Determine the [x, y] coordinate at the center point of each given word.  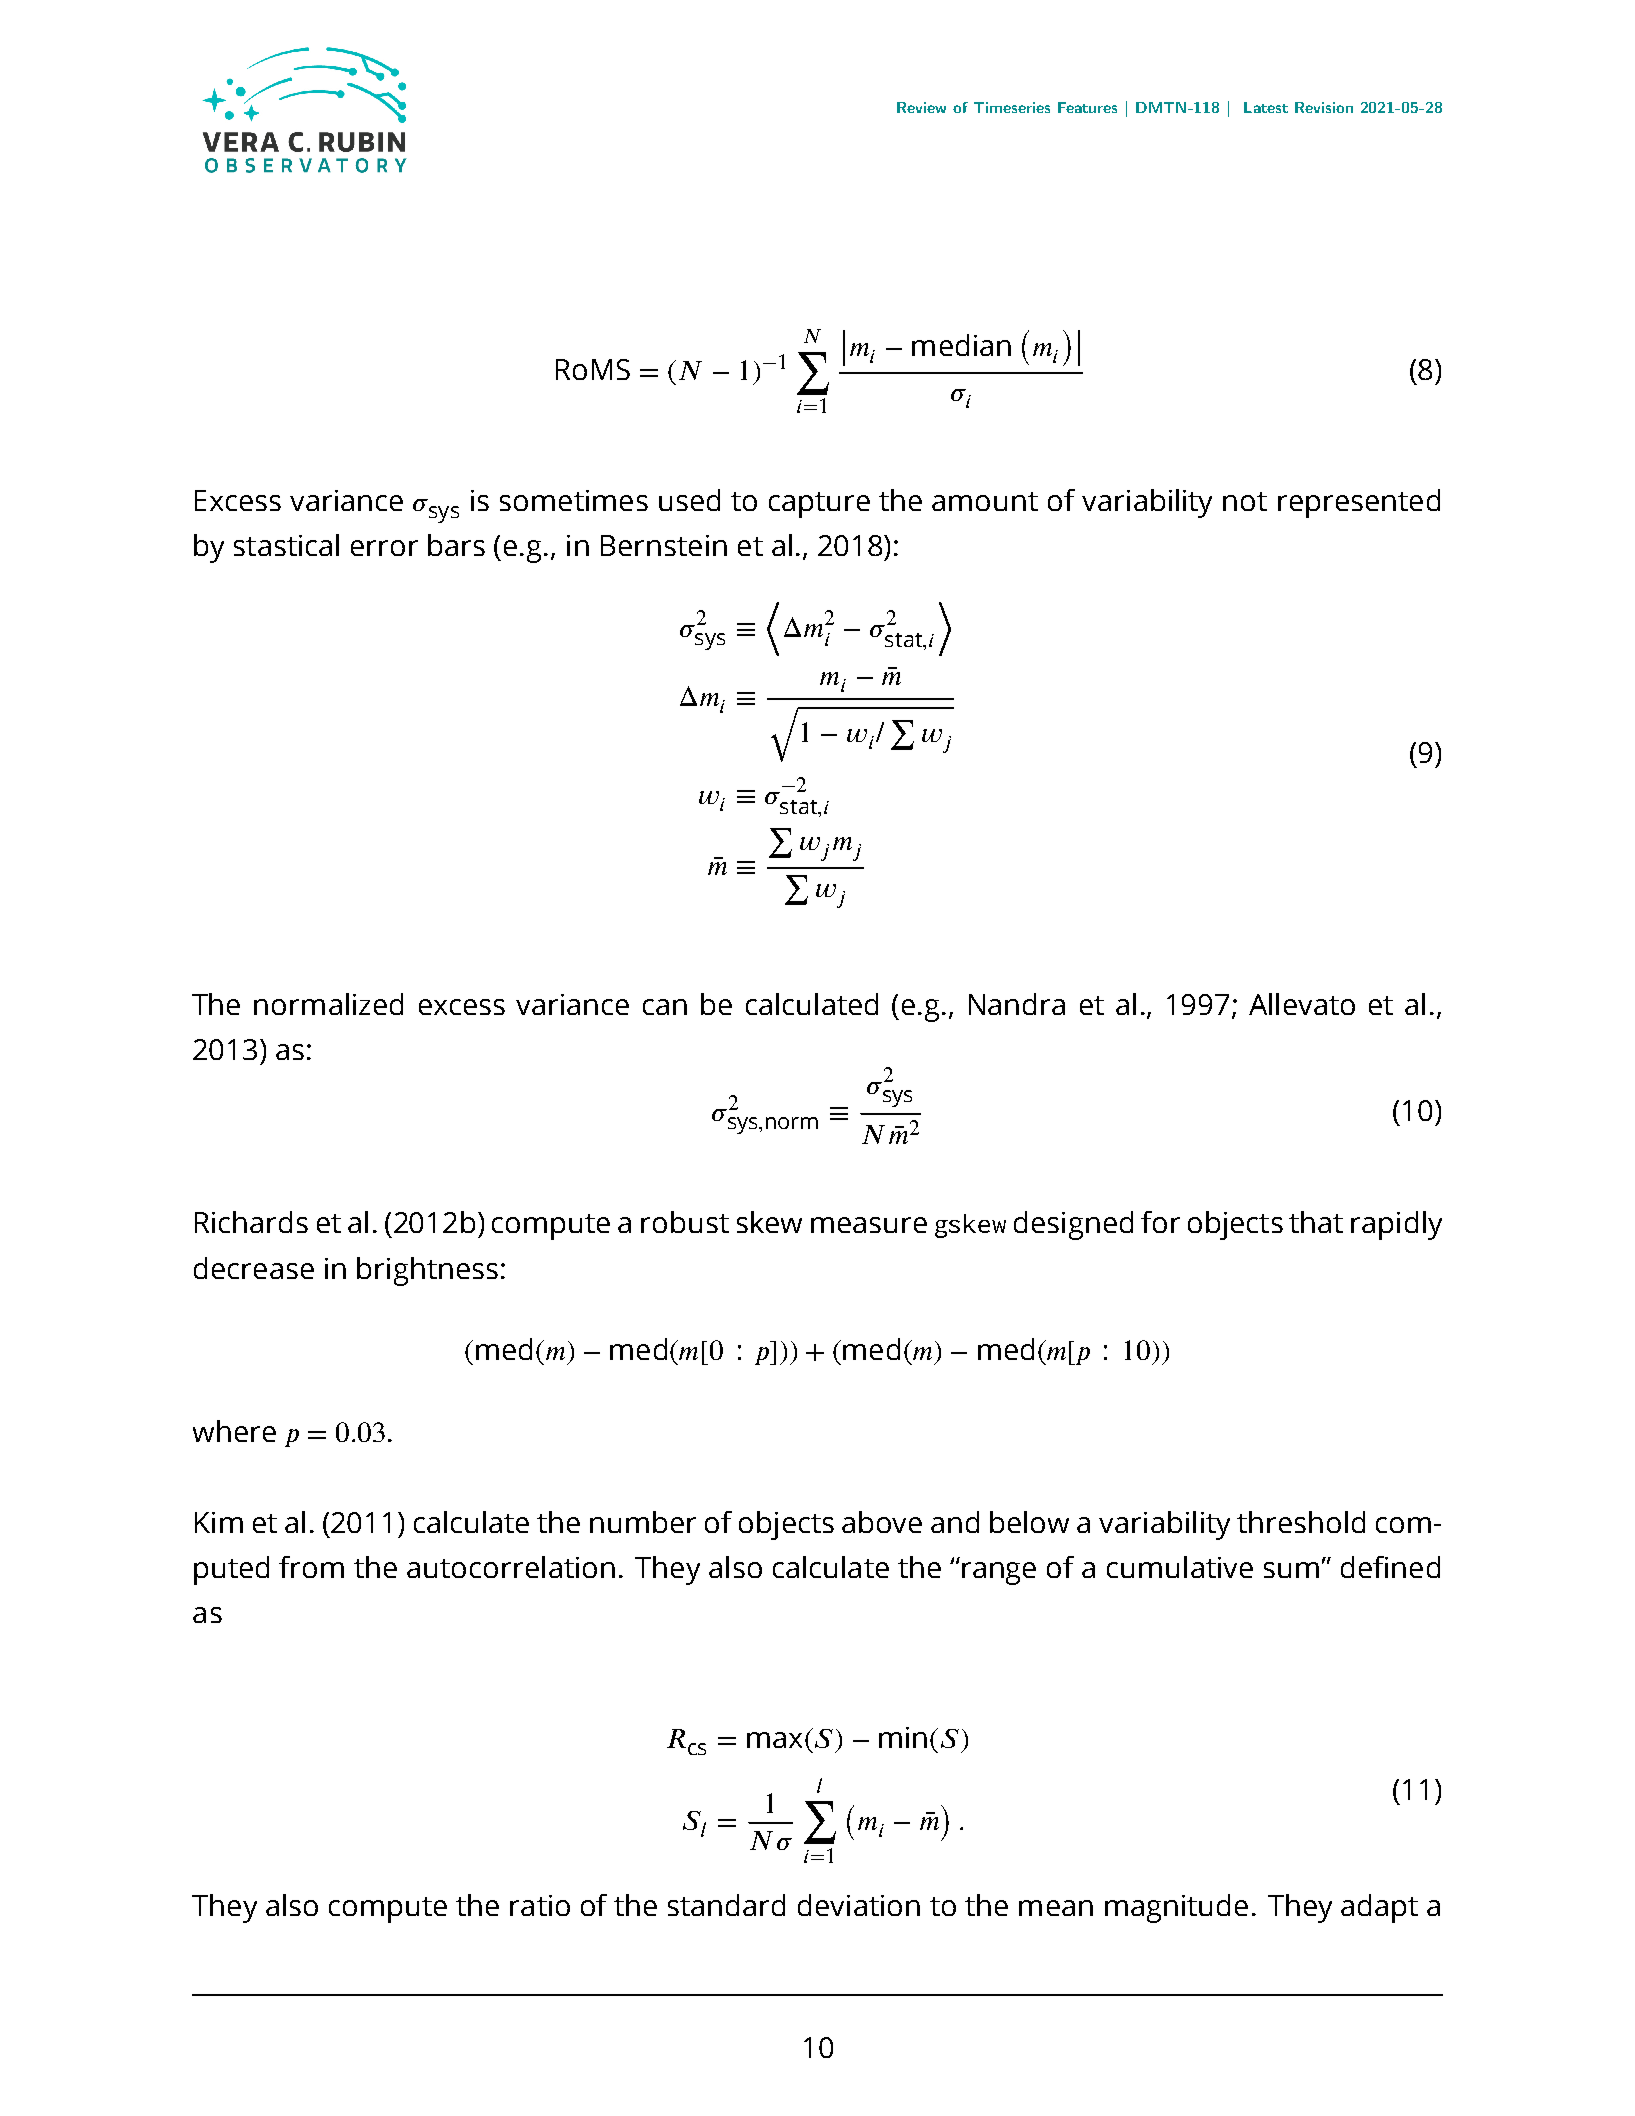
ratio [540, 1905]
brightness [427, 1271]
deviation [859, 1905]
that [1316, 1222]
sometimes [574, 500]
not [1245, 501]
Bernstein [664, 545]
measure [869, 1225]
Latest [1266, 107]
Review [921, 107]
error [384, 548]
